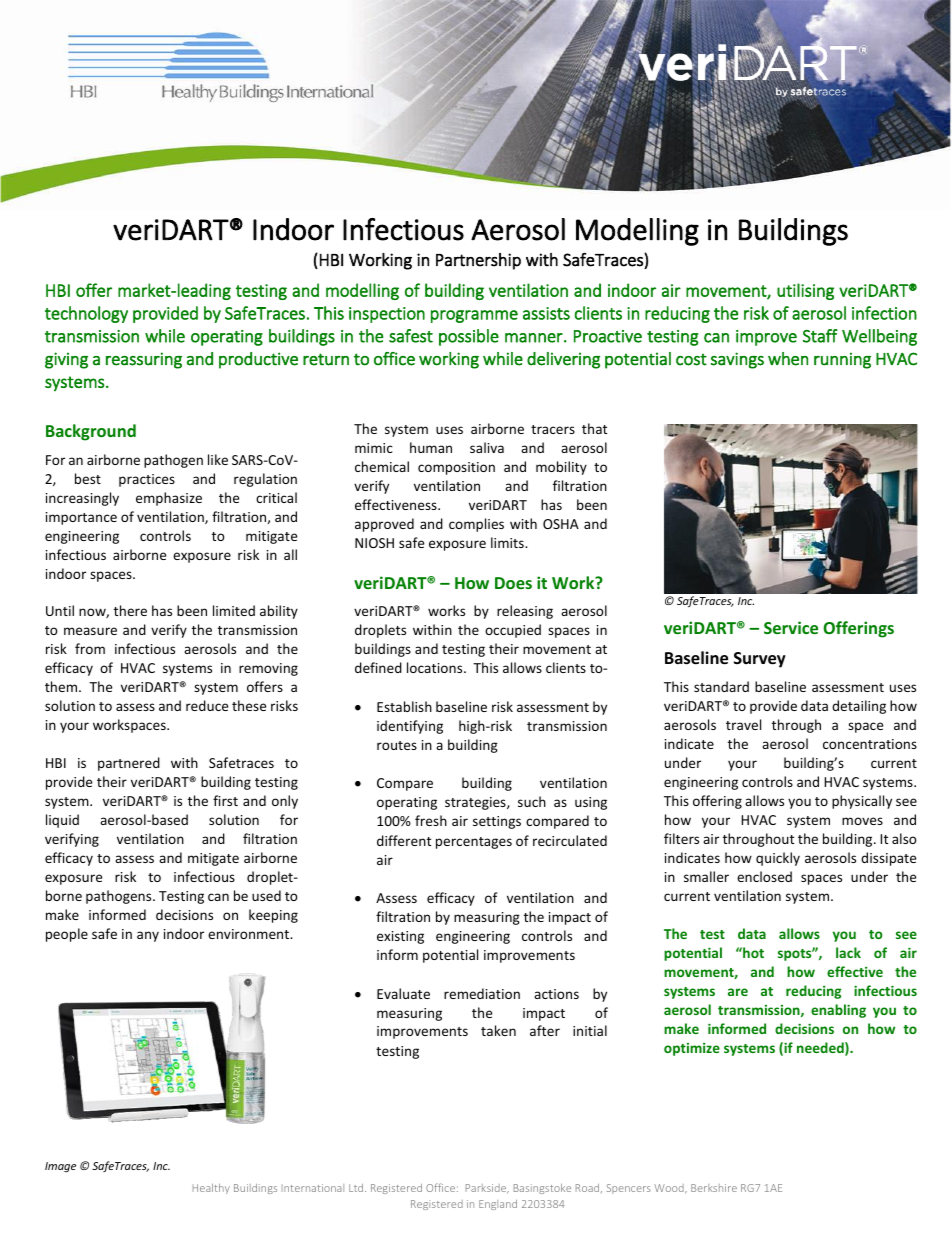  I want to click on utilising, so click(805, 291).
